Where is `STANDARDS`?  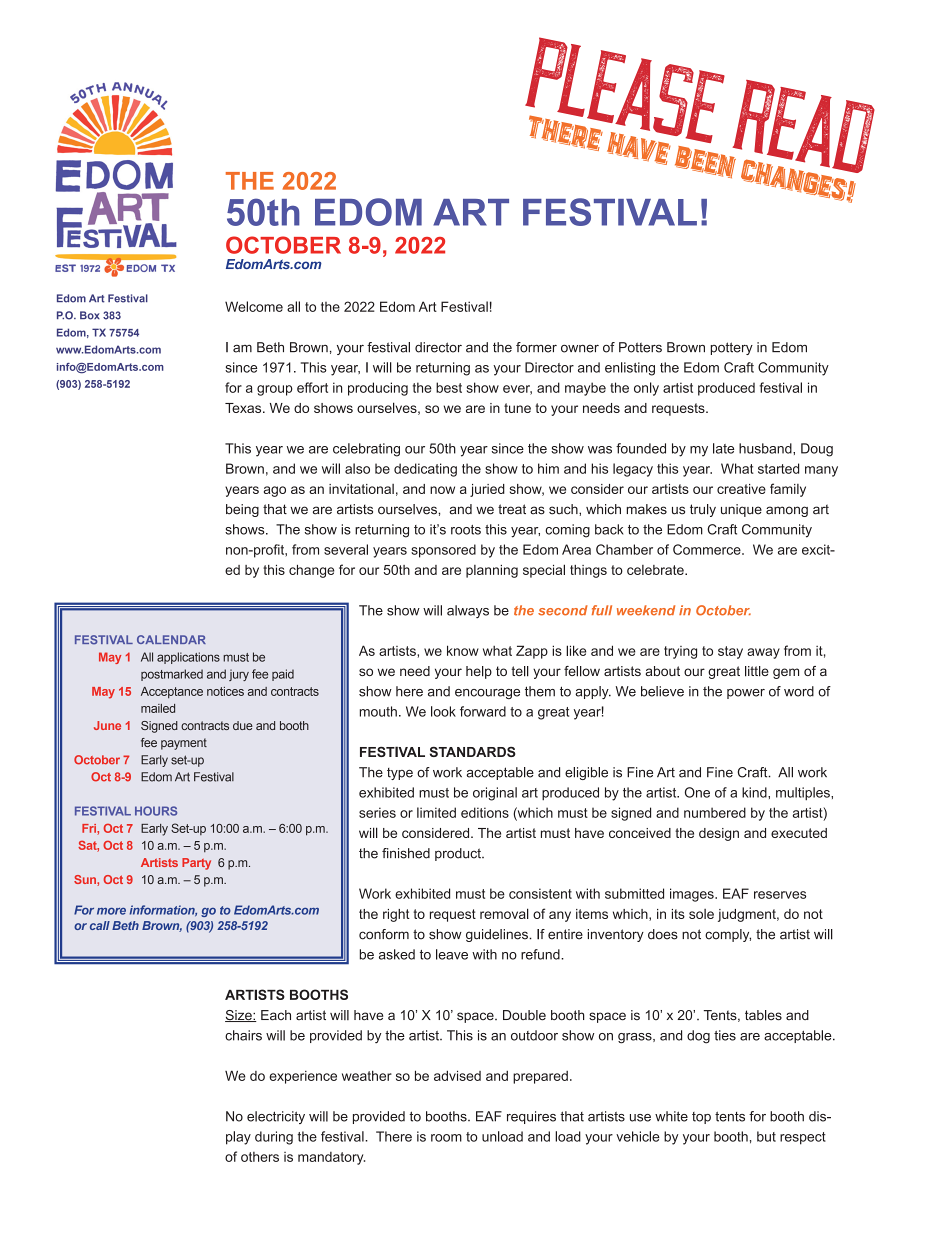
STANDARDS is located at coordinates (473, 751).
